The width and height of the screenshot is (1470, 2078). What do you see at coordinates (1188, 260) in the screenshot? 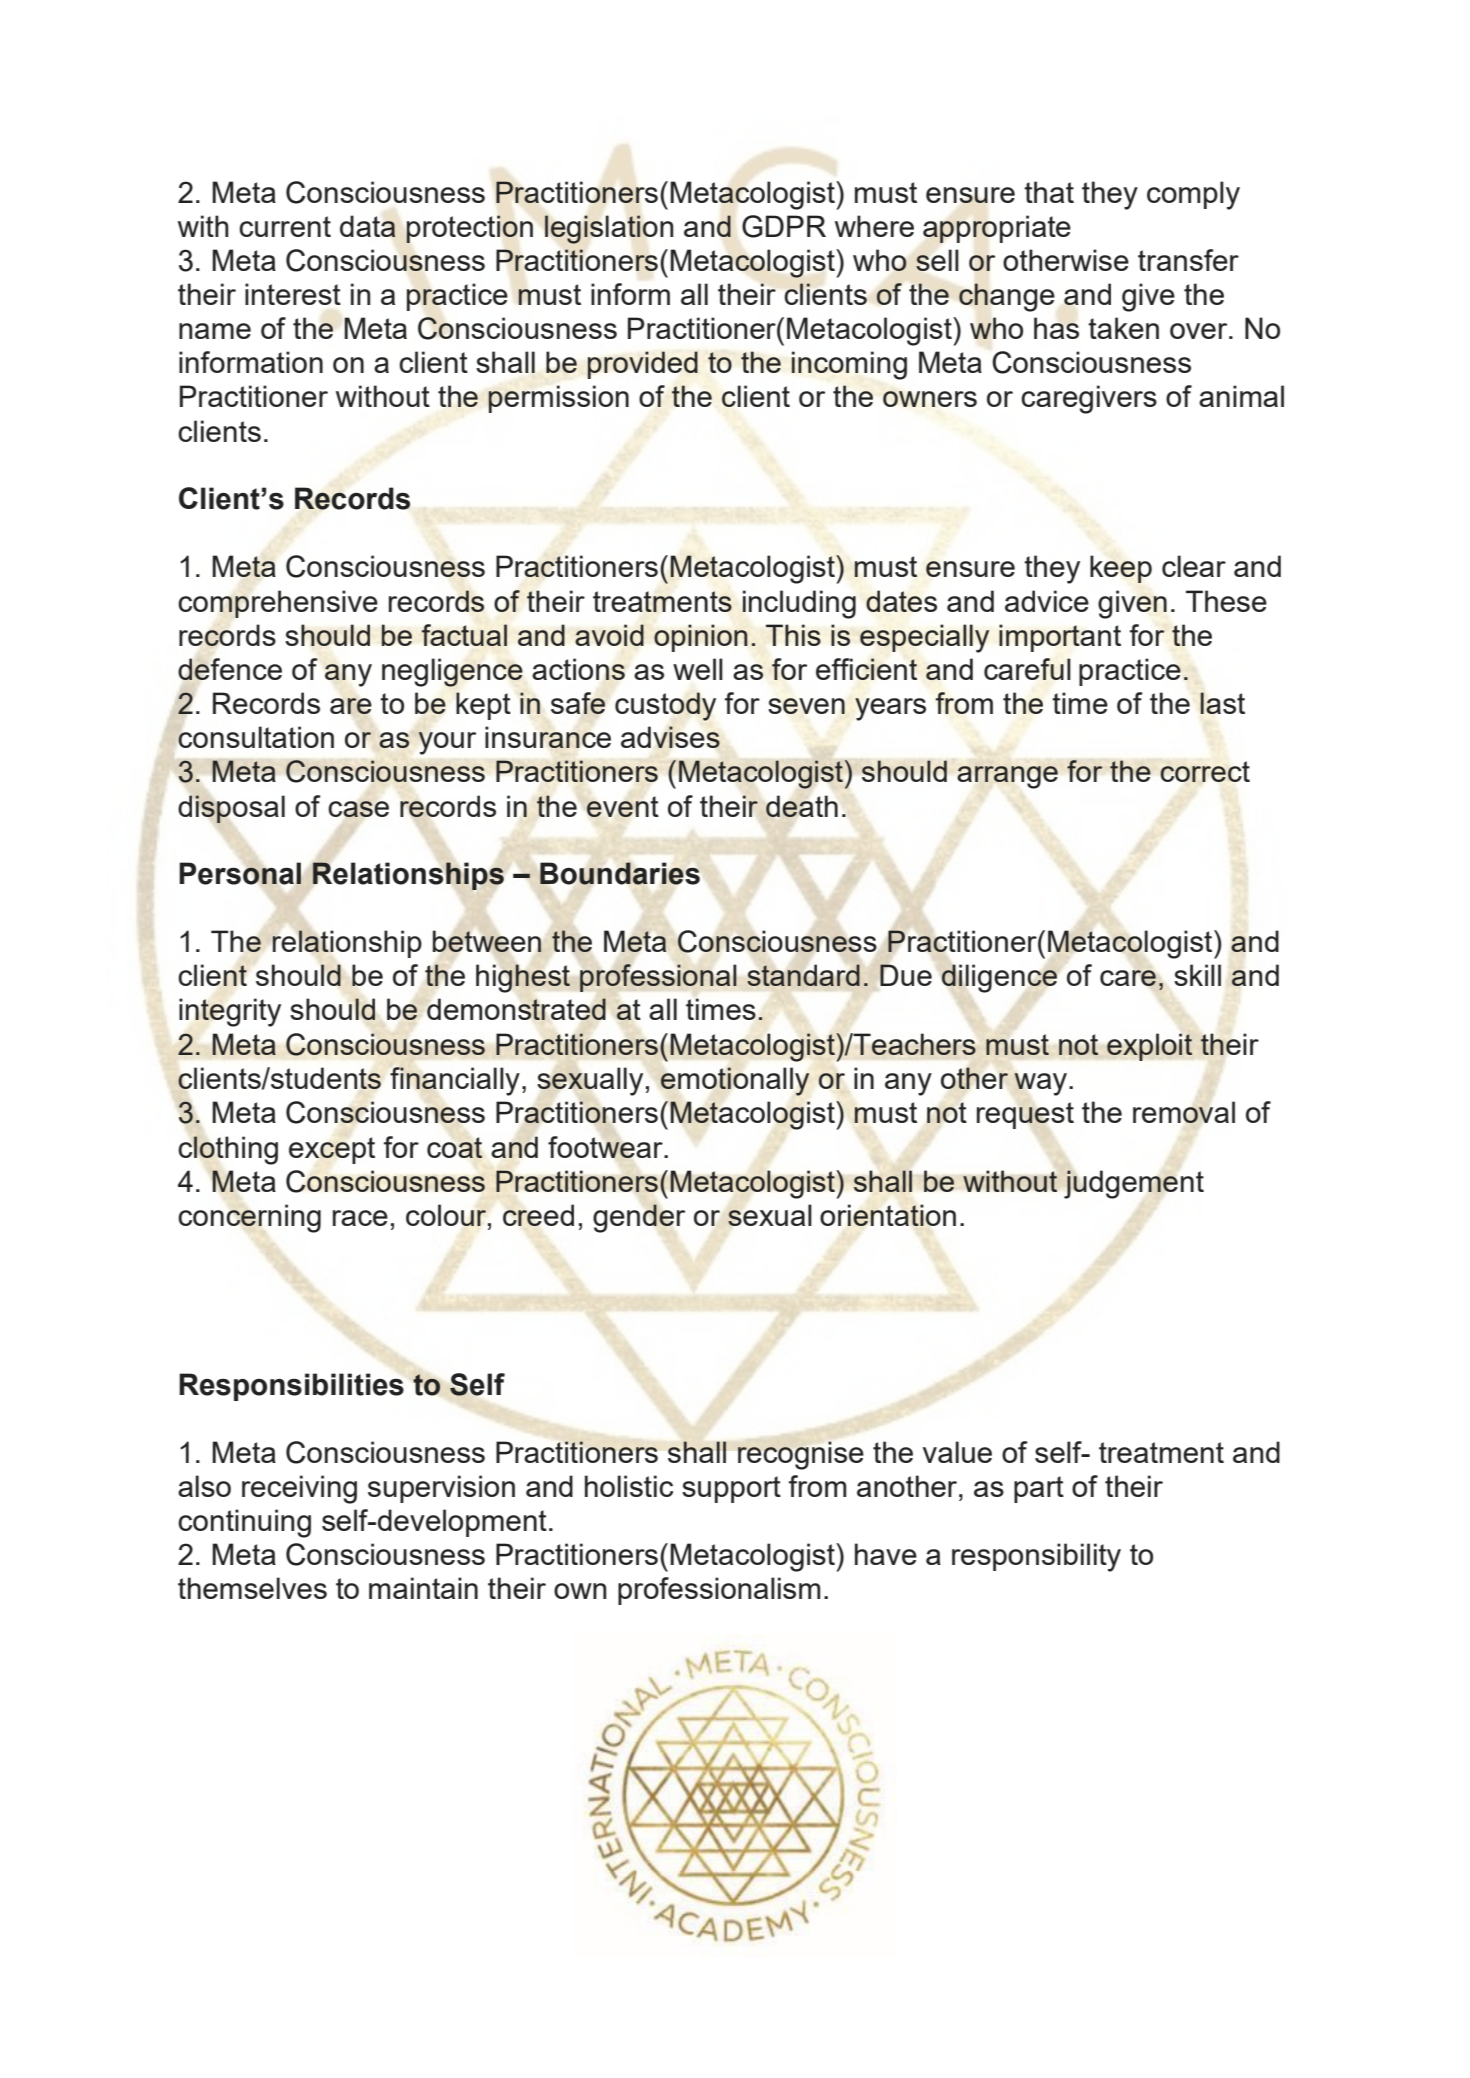
I see `transfer` at bounding box center [1188, 260].
